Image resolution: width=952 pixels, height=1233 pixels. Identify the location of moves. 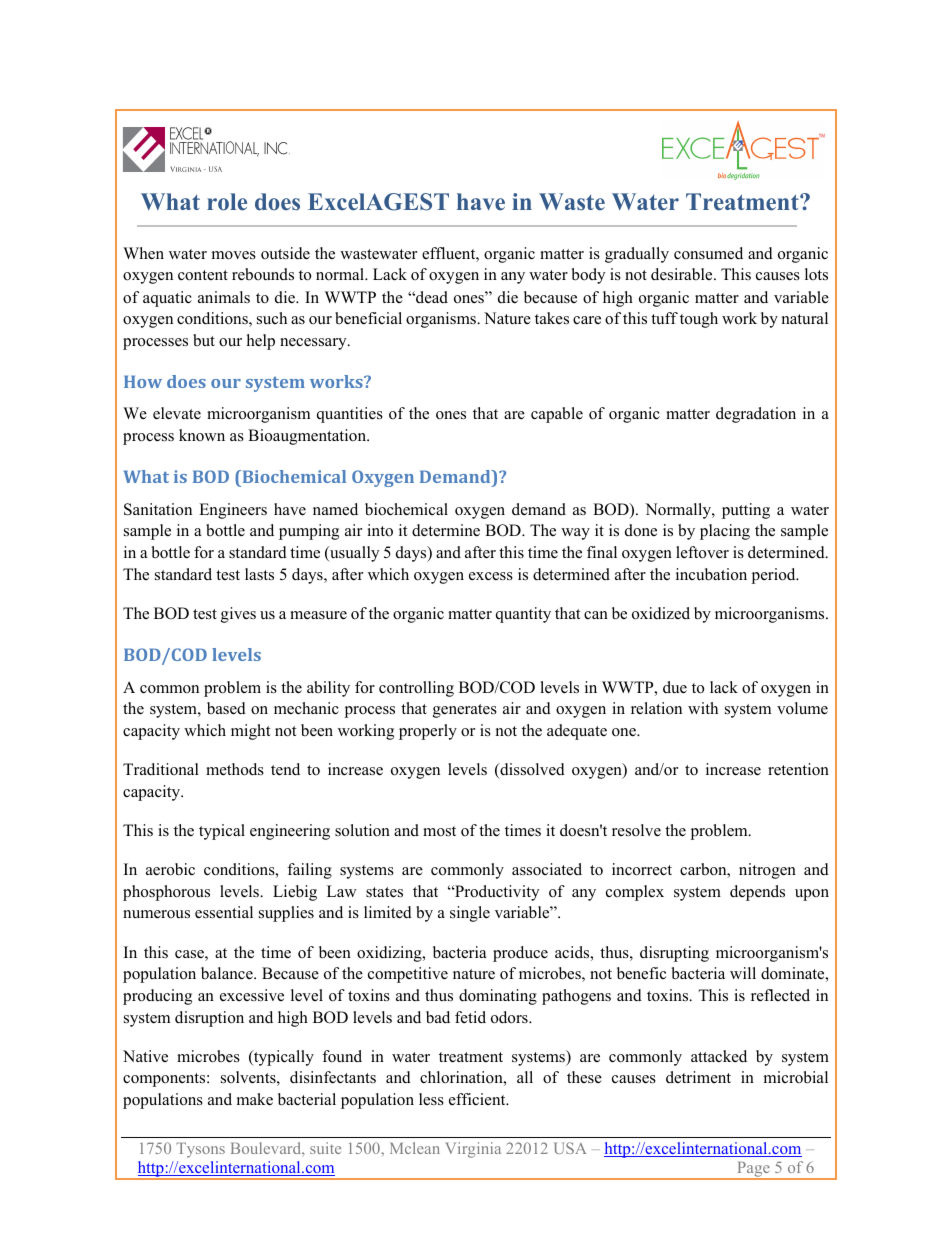
(234, 255).
